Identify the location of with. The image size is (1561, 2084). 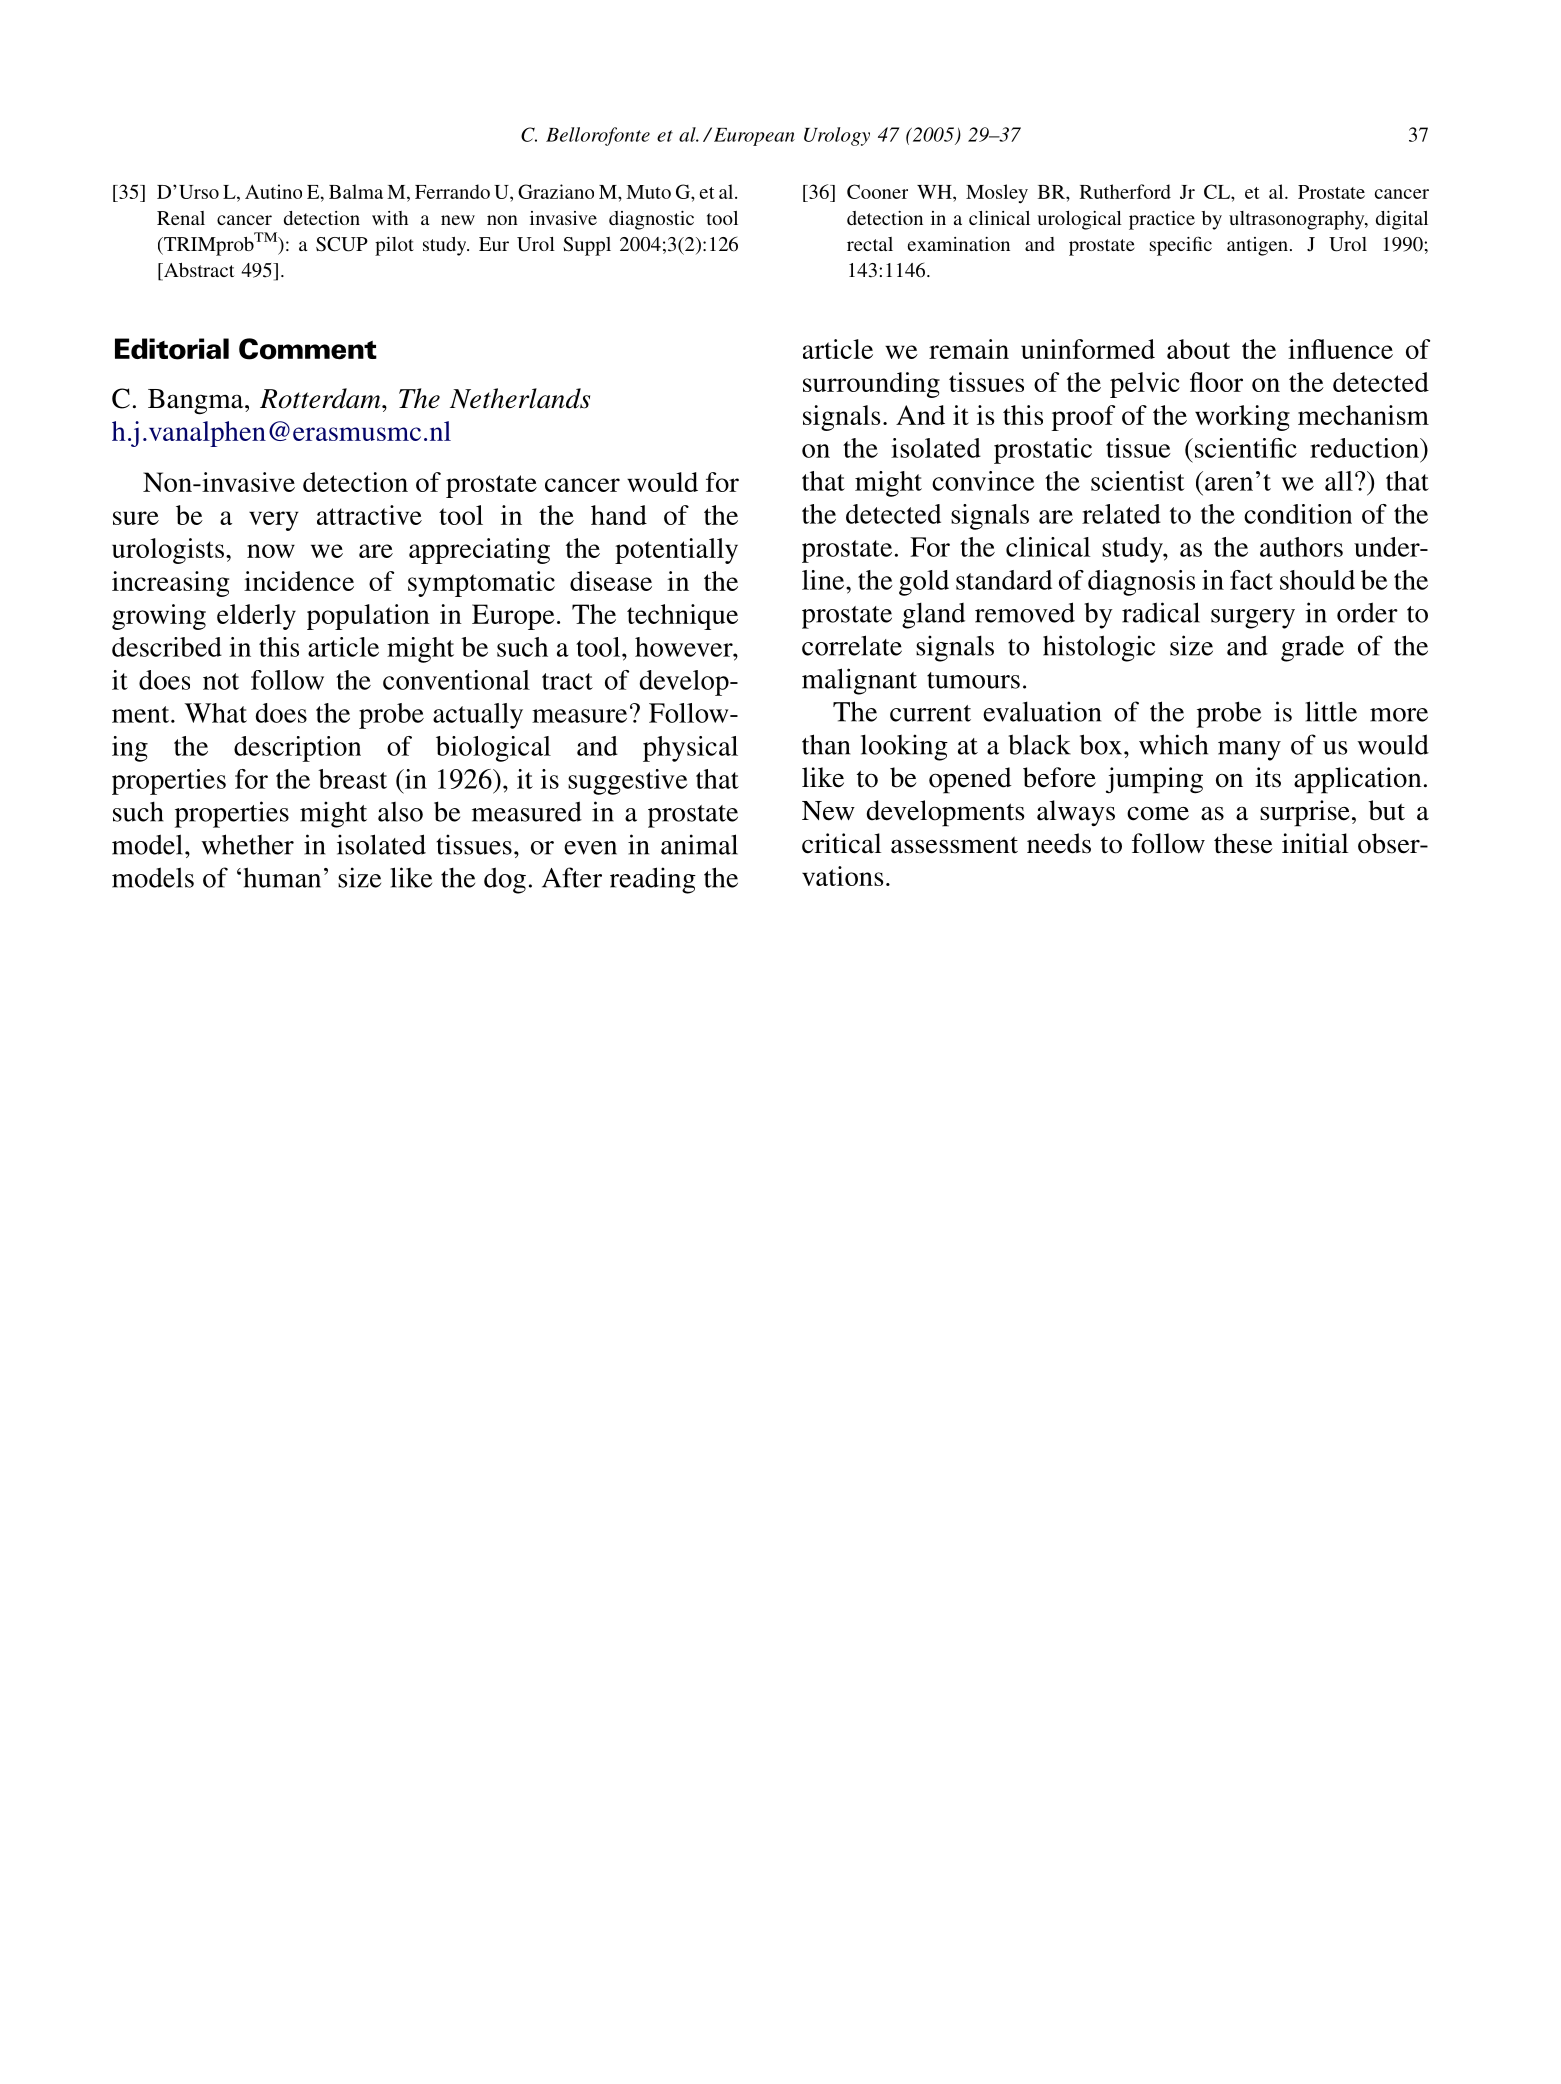
(390, 218).
